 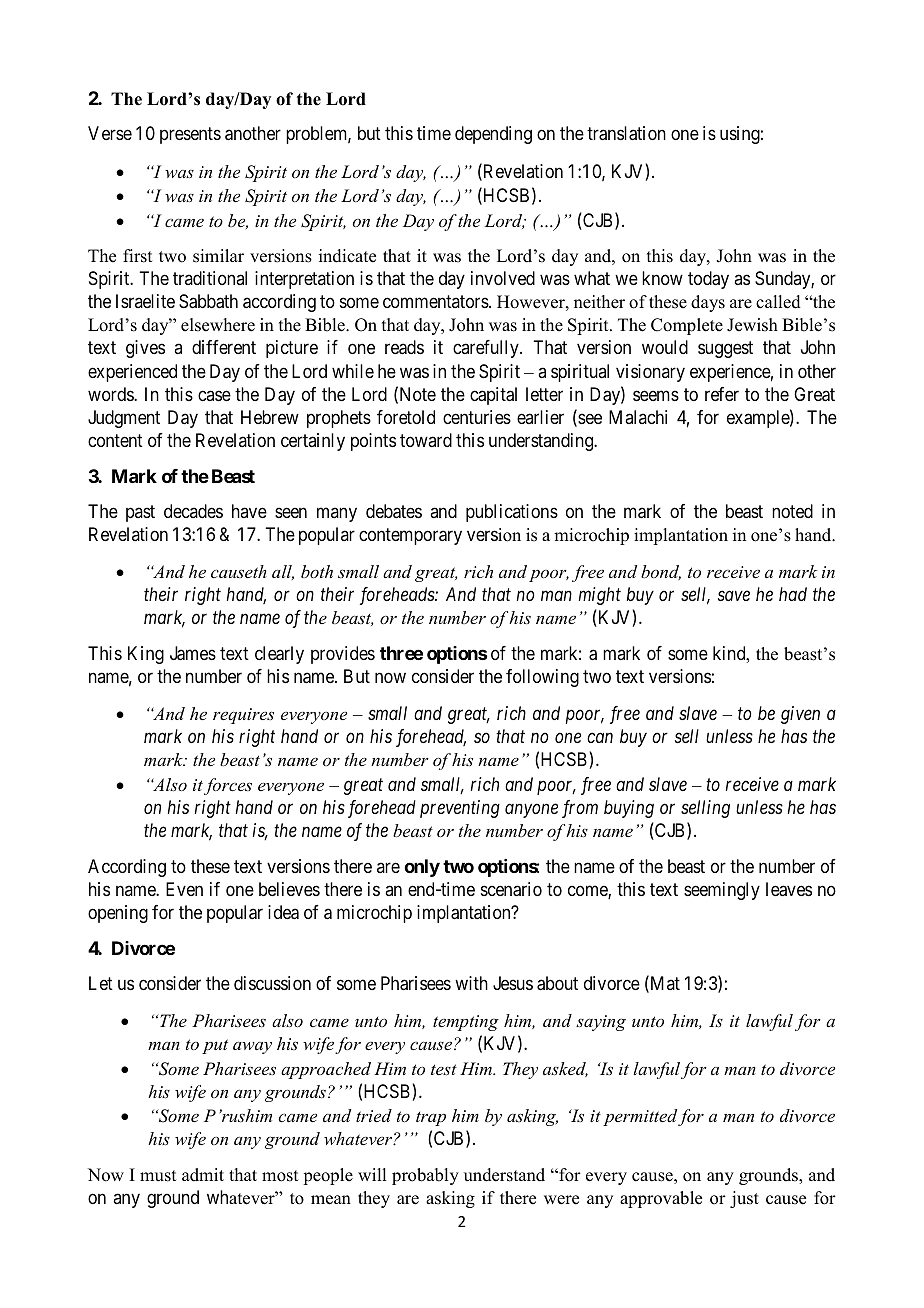 What do you see at coordinates (512, 513) in the page?
I see `publications` at bounding box center [512, 513].
